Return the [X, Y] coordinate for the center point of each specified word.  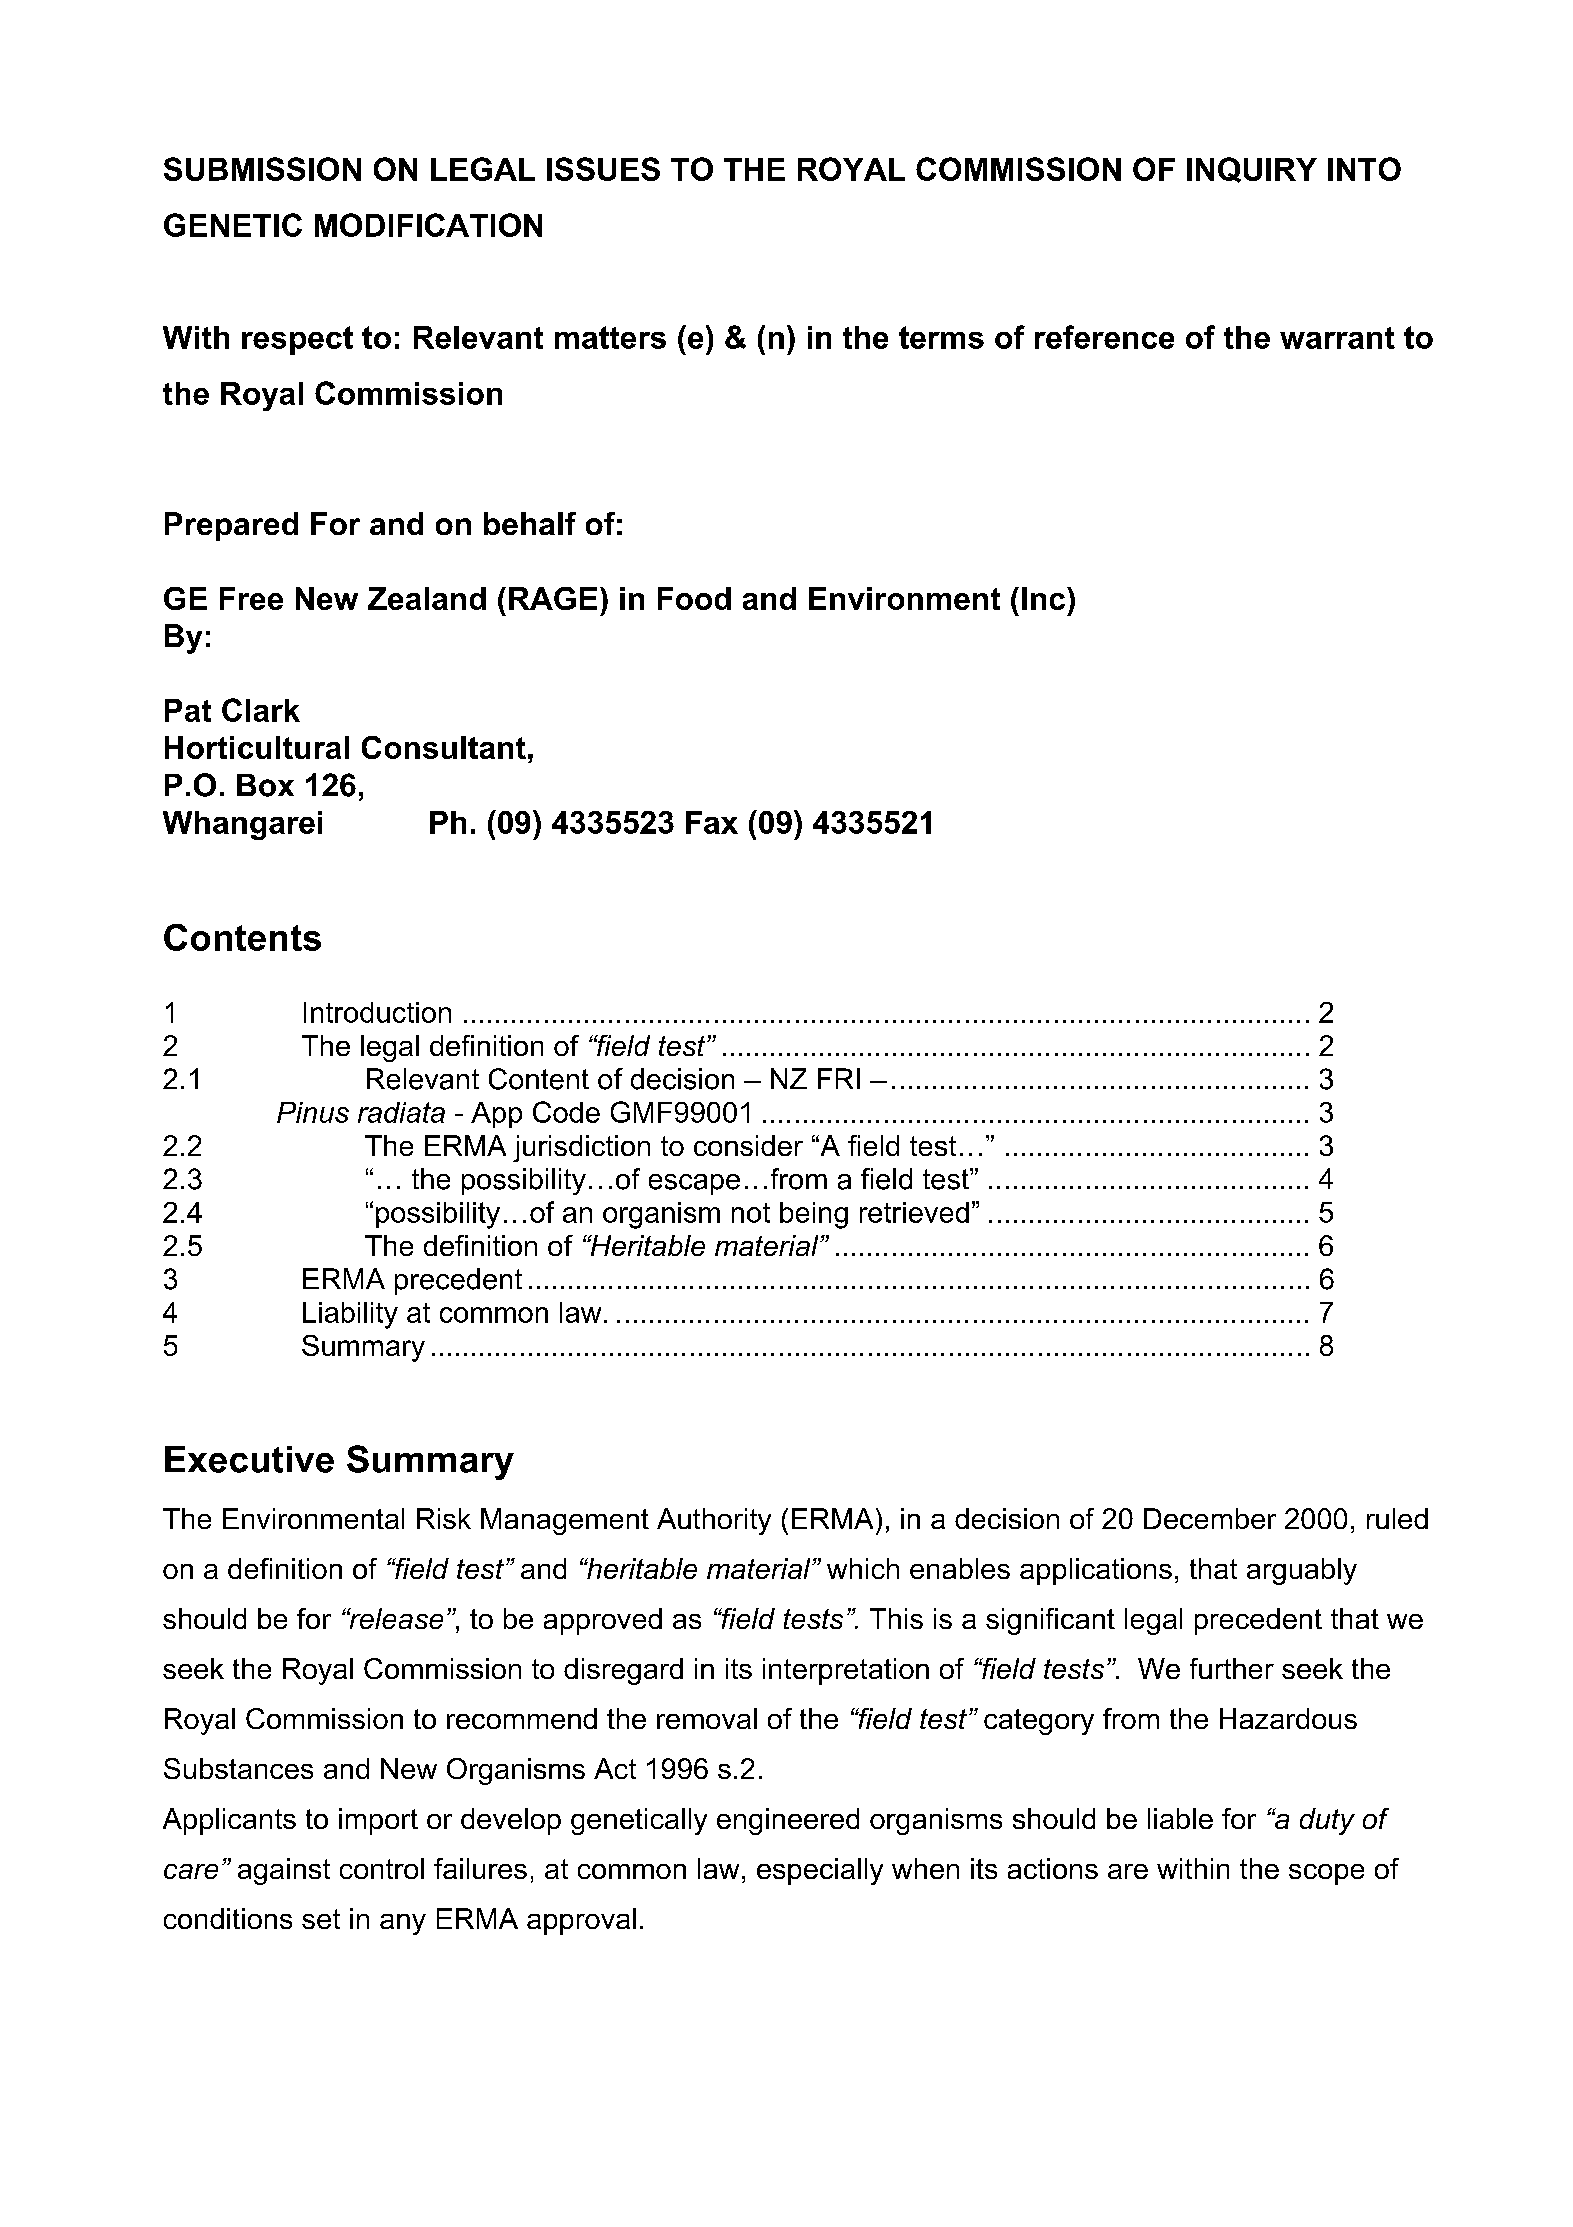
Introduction [377, 1012]
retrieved [914, 1212]
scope [1326, 1874]
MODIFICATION [428, 225]
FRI [839, 1078]
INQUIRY [1252, 170]
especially [820, 1871]
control [382, 1868]
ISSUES [603, 169]
